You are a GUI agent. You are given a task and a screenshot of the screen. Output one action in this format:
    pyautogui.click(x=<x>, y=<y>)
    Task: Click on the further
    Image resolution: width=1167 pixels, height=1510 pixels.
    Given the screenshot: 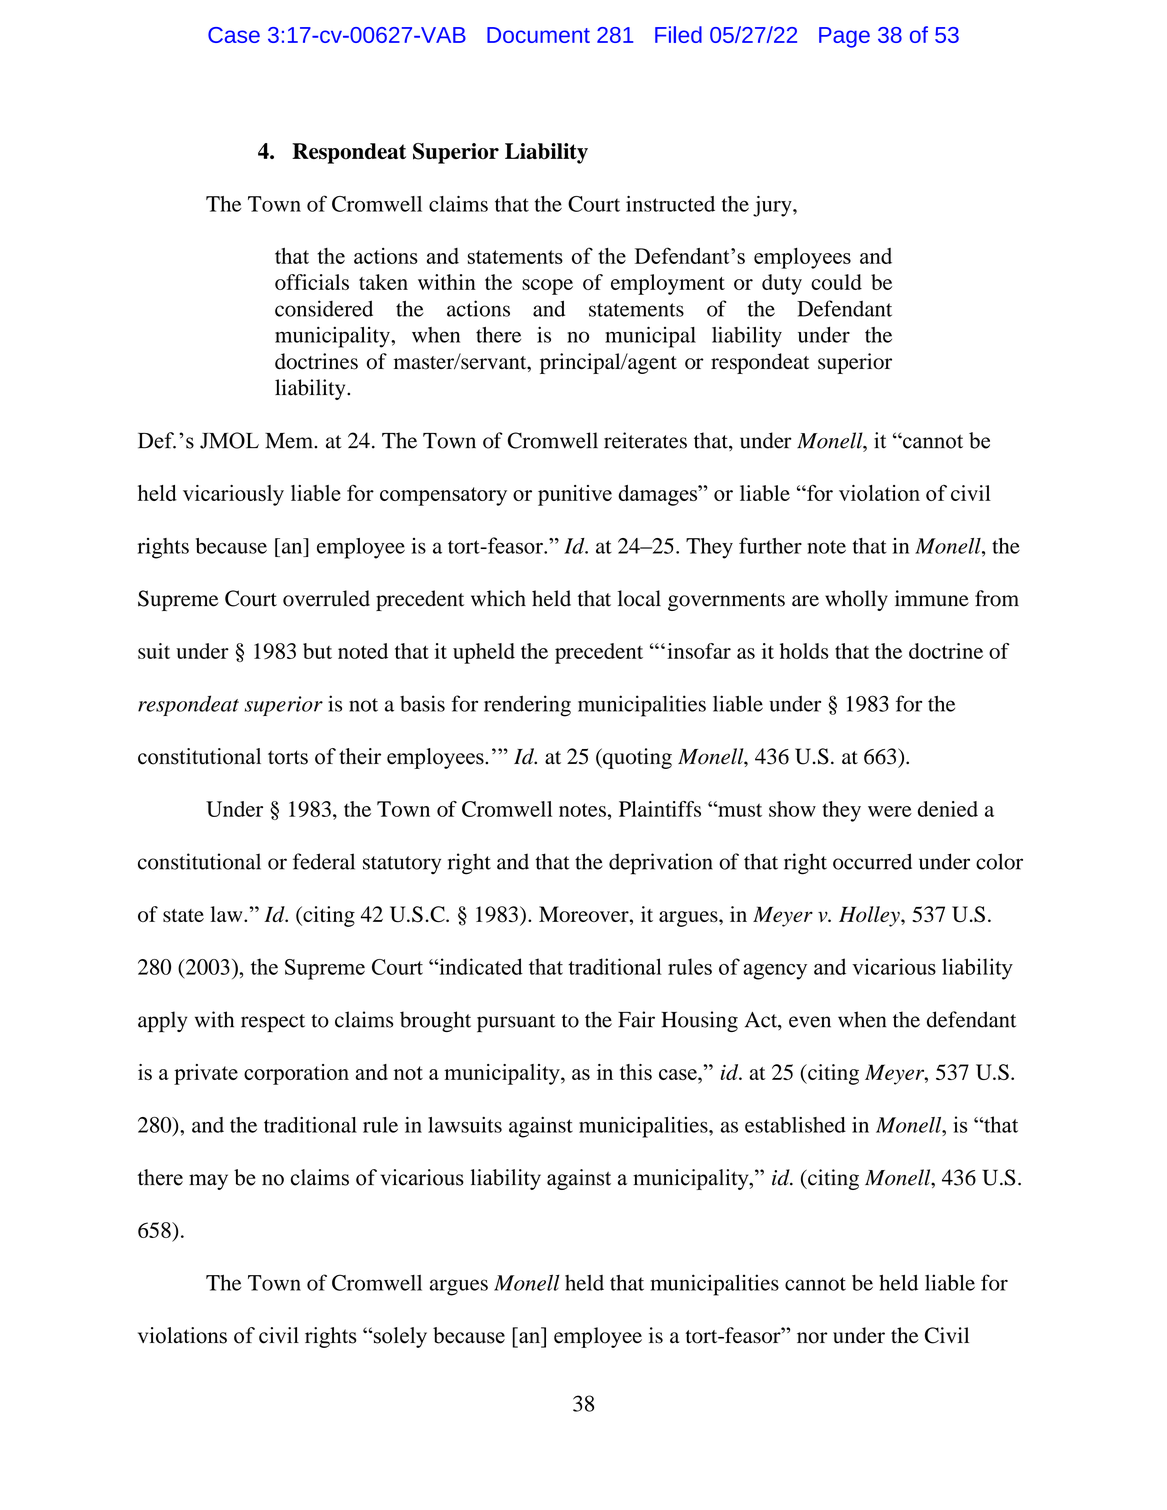 What is the action you would take?
    pyautogui.click(x=770, y=545)
